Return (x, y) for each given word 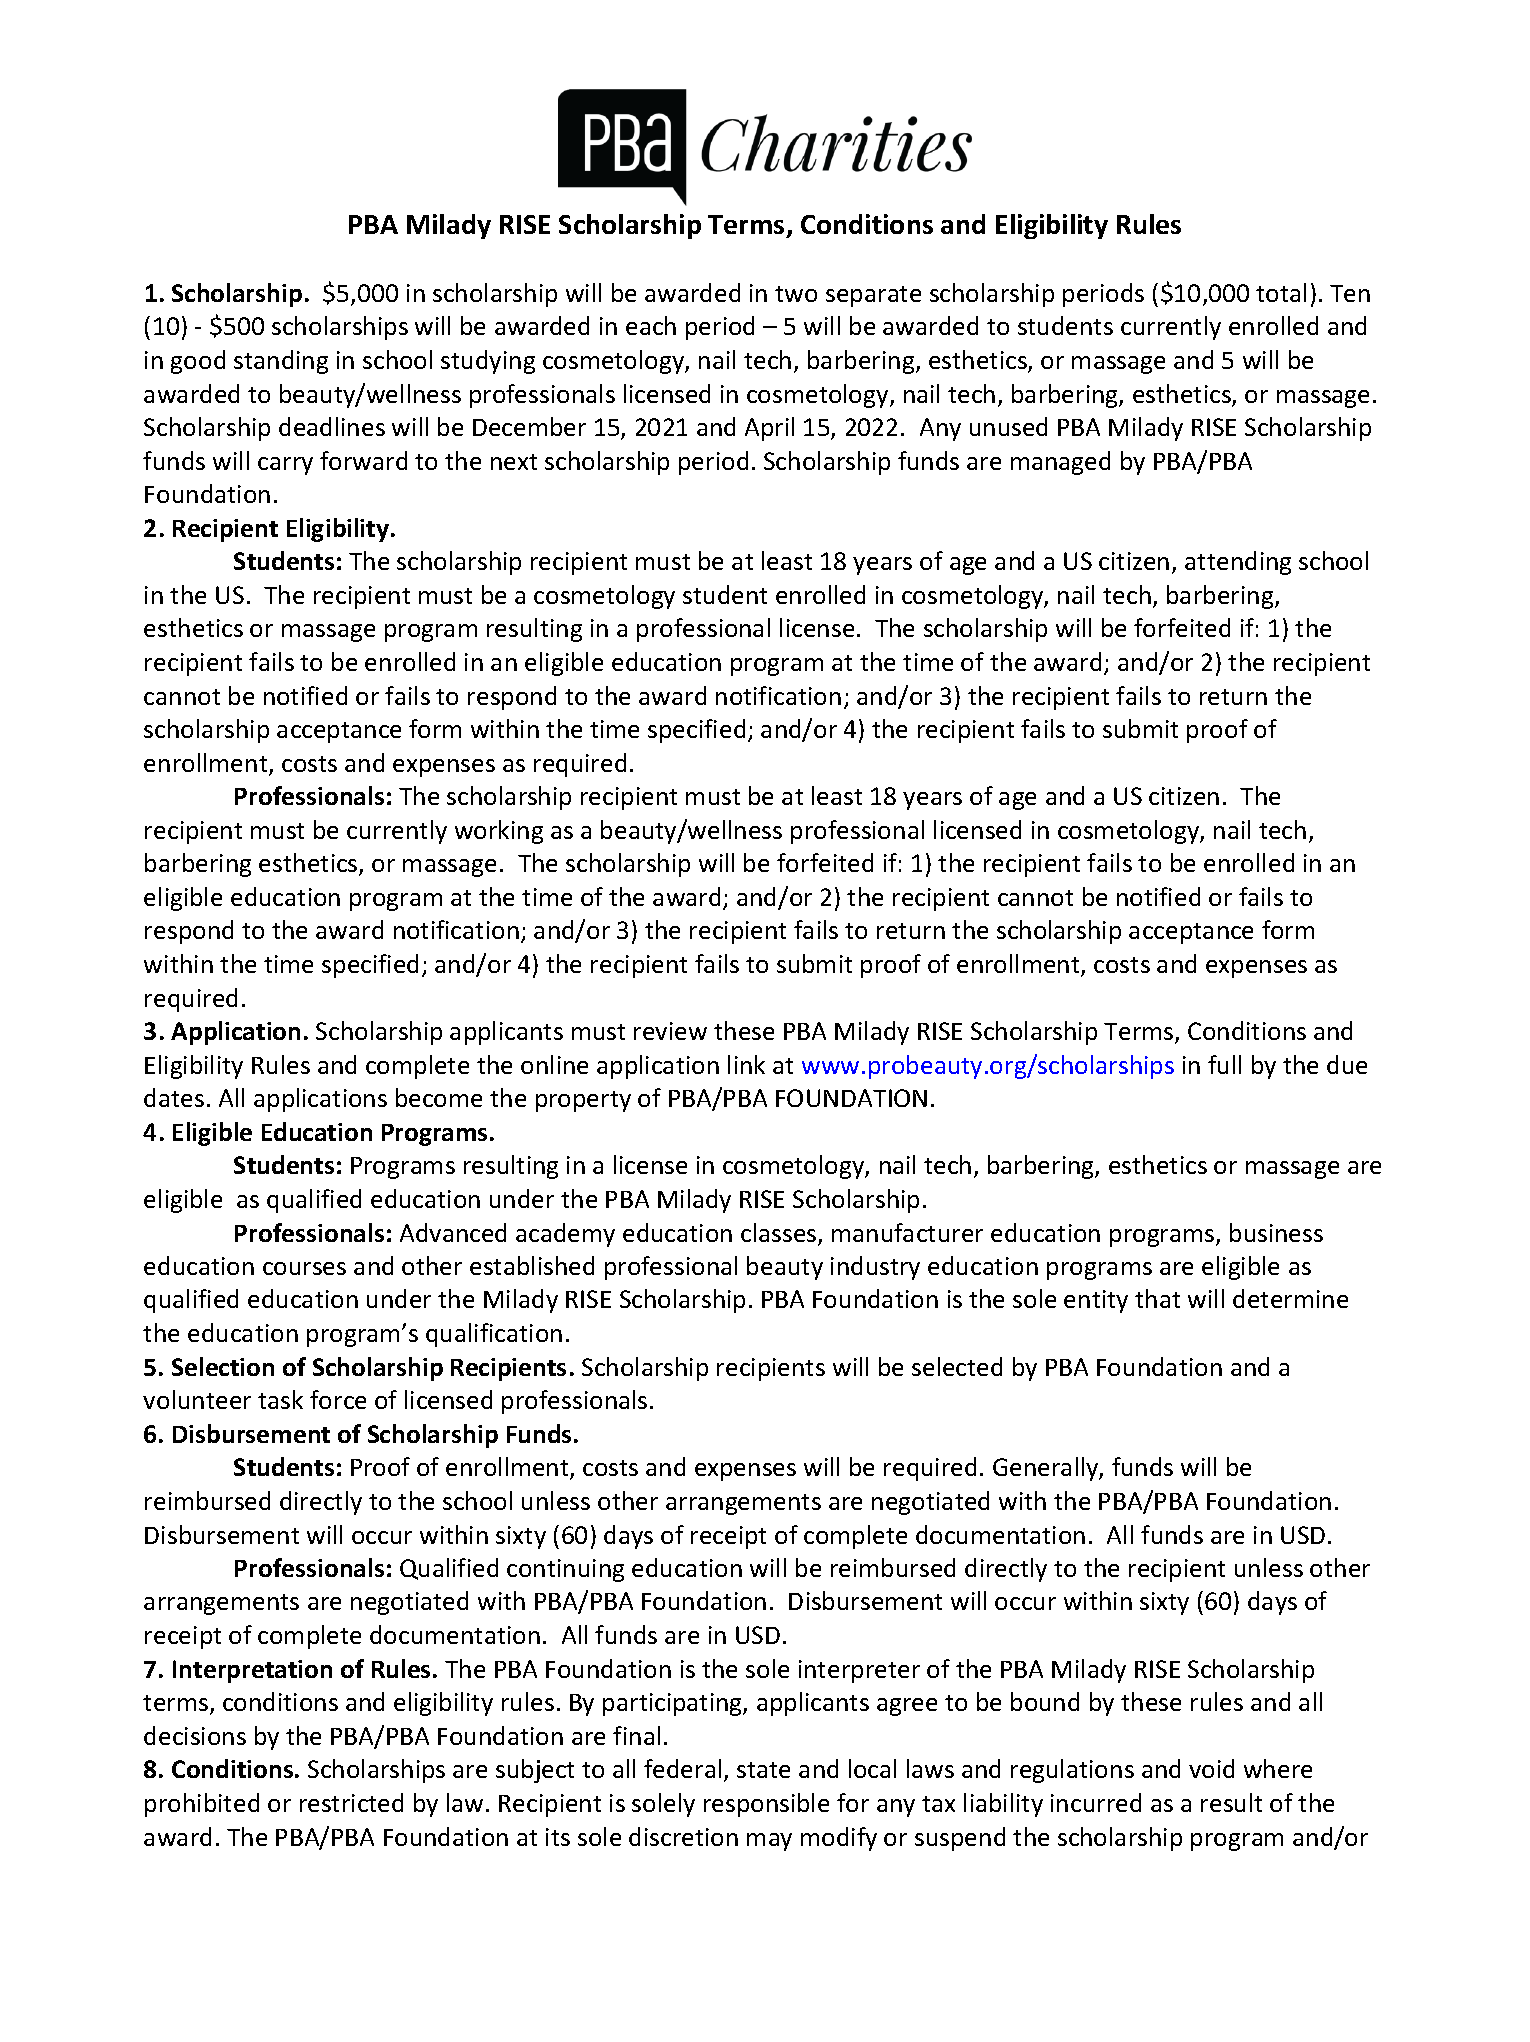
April (769, 429)
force (338, 1399)
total (1281, 292)
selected (957, 1366)
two (796, 294)
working (499, 832)
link (746, 1064)
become (439, 1097)
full (1224, 1064)
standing (281, 362)
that (1157, 1298)
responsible (766, 1805)
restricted (351, 1802)
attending (1238, 563)
